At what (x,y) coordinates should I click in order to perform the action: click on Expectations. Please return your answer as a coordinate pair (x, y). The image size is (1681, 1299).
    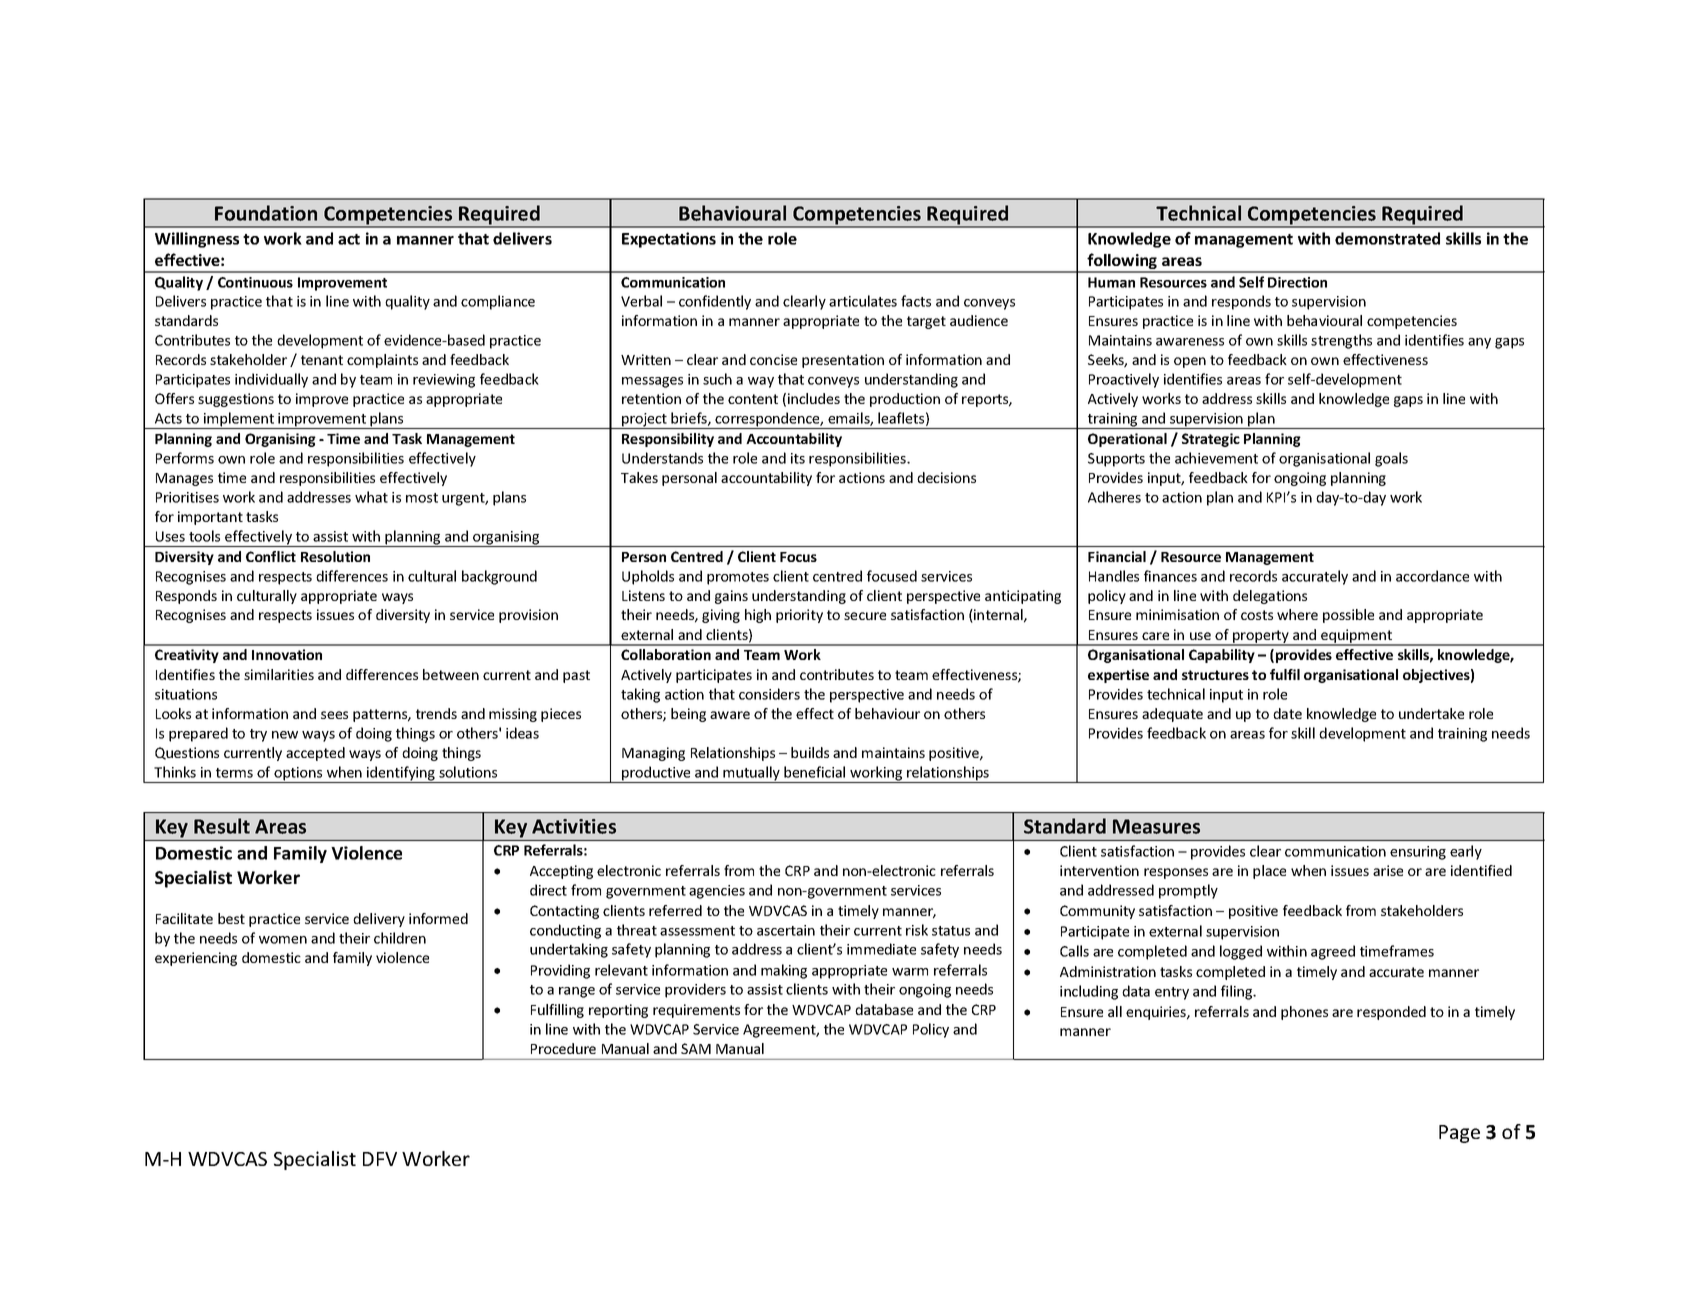
    Looking at the image, I should click on (669, 240).
